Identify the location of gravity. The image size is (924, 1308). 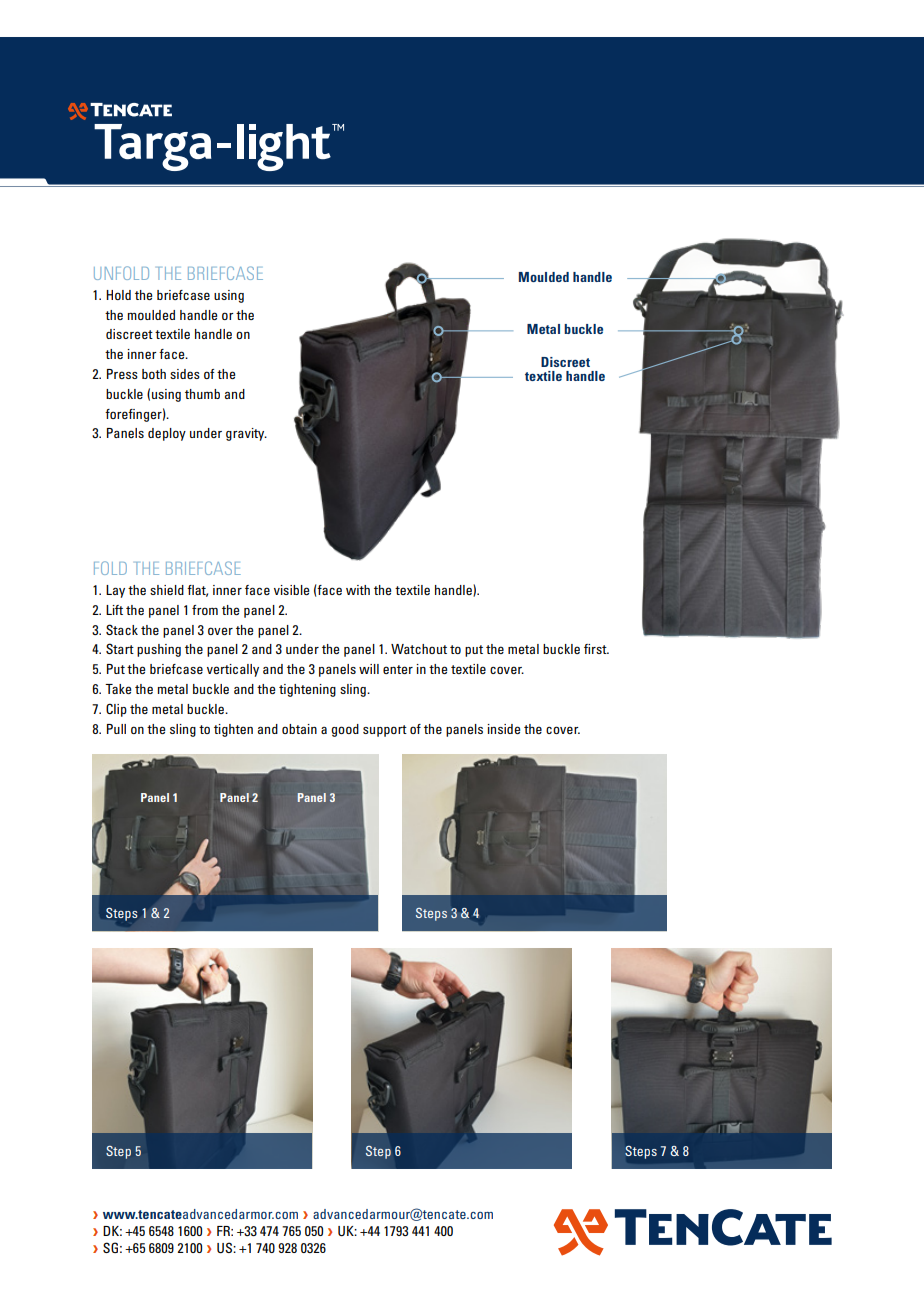
(246, 434).
